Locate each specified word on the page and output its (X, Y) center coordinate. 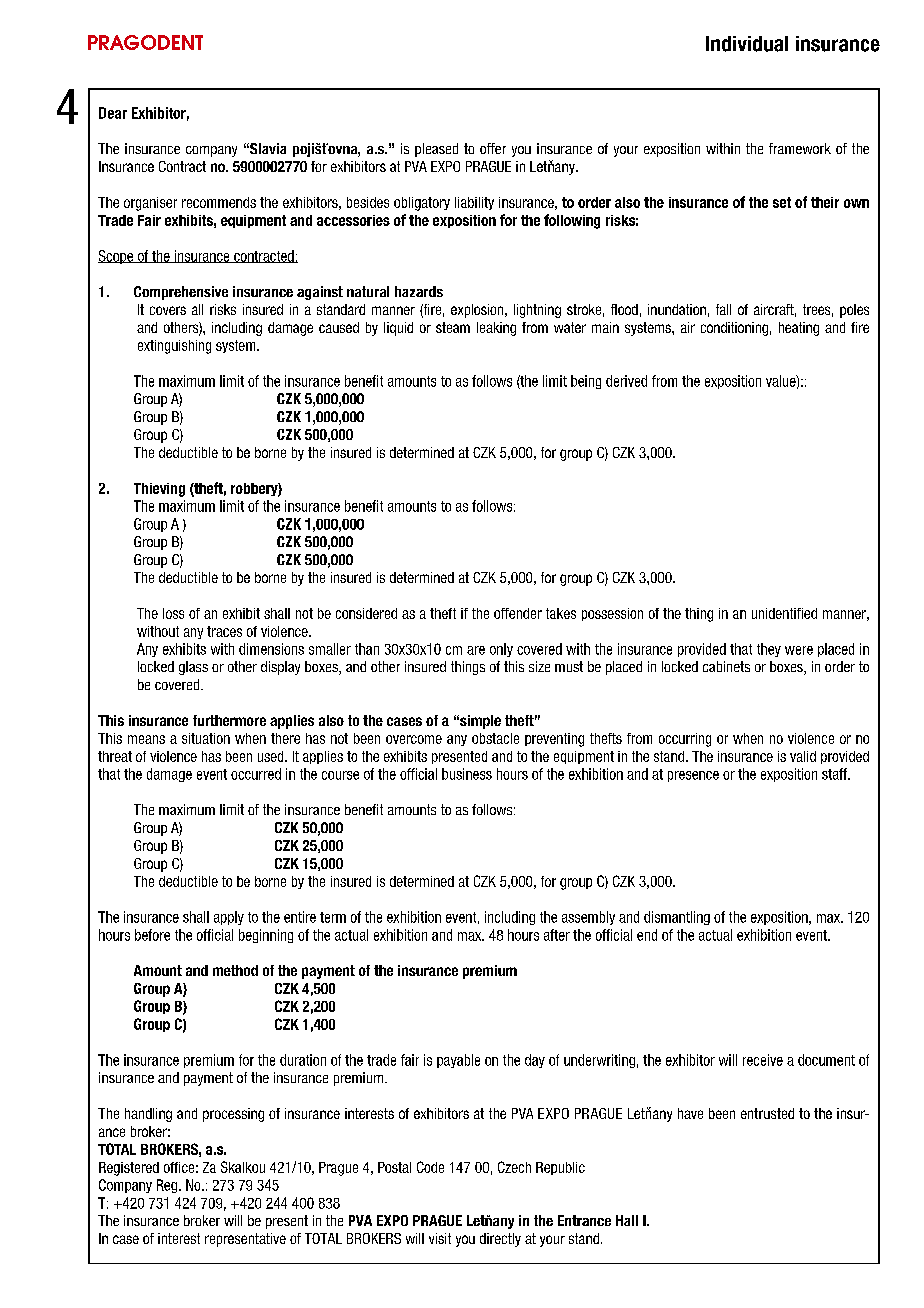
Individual (747, 44)
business (467, 774)
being (586, 382)
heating (799, 329)
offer (493, 148)
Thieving (159, 490)
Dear (113, 113)
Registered (129, 1169)
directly (500, 1240)
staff (836, 774)
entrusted (767, 1113)
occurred (256, 774)
